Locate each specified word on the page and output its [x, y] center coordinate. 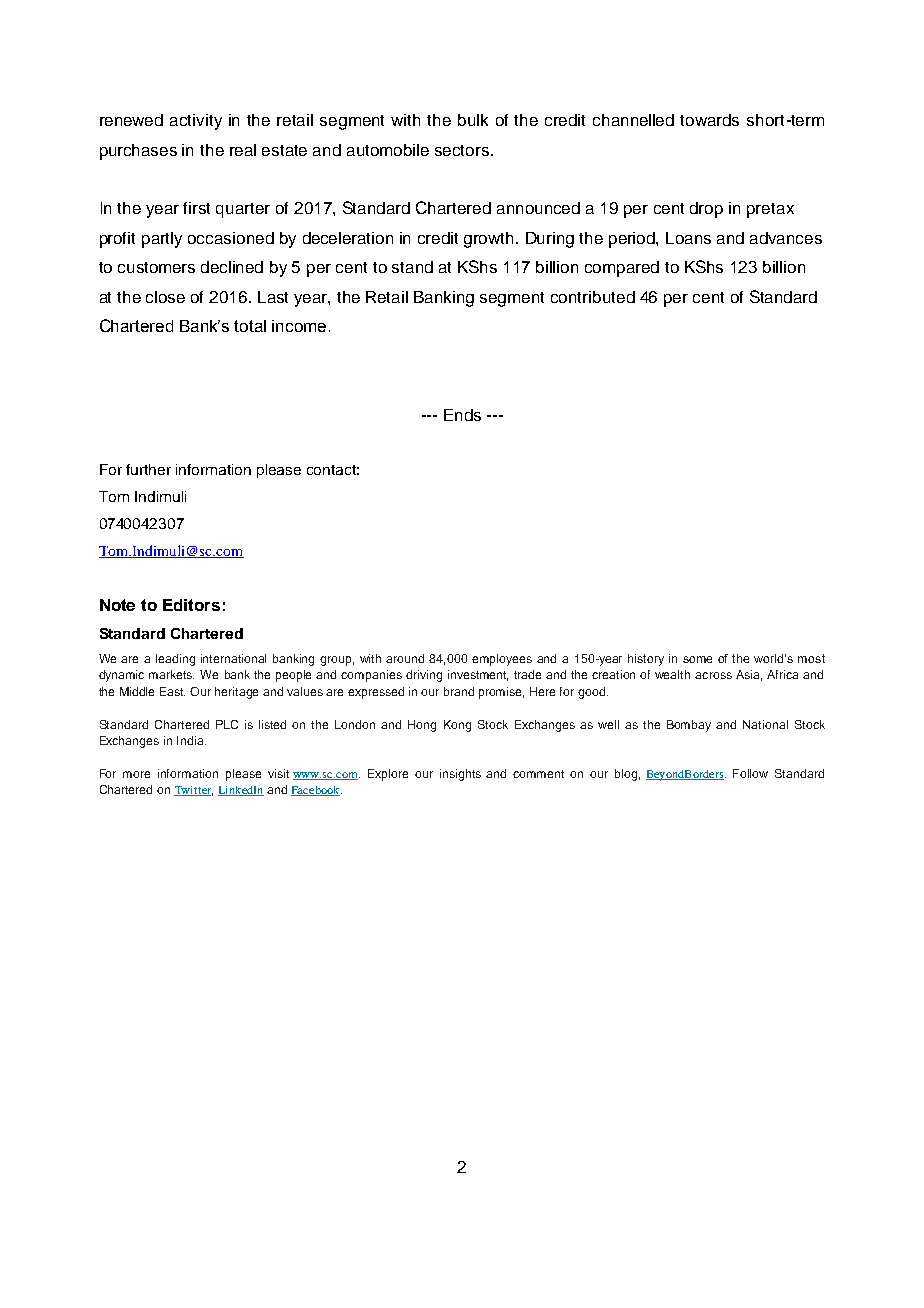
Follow [750, 773]
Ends [462, 415]
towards [709, 120]
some [697, 659]
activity [196, 122]
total [250, 326]
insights [460, 775]
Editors [191, 605]
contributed [593, 297]
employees [502, 660]
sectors [463, 150]
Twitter [193, 791]
